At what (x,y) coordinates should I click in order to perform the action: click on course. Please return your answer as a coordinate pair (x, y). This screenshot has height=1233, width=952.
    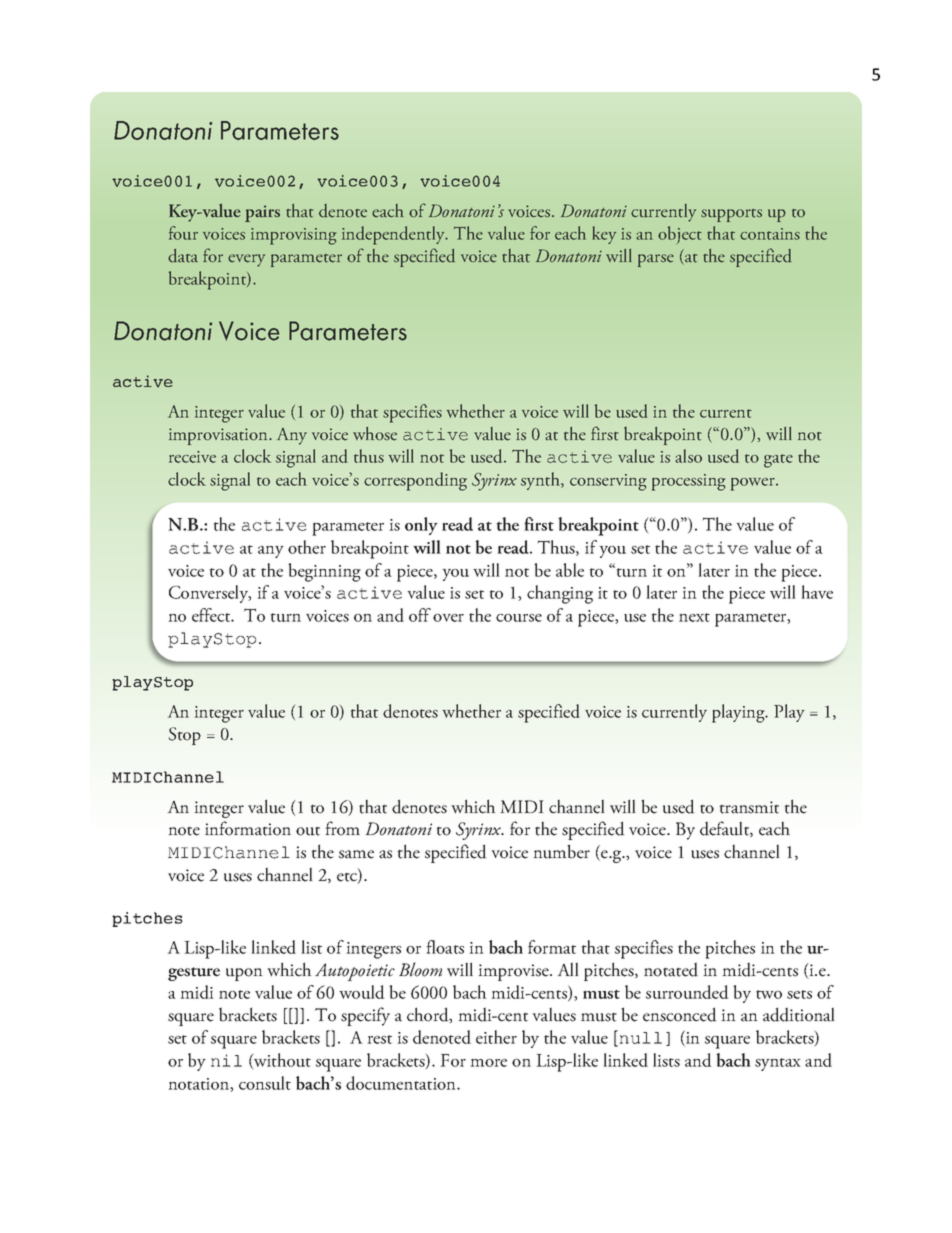
    Looking at the image, I should click on (519, 618).
